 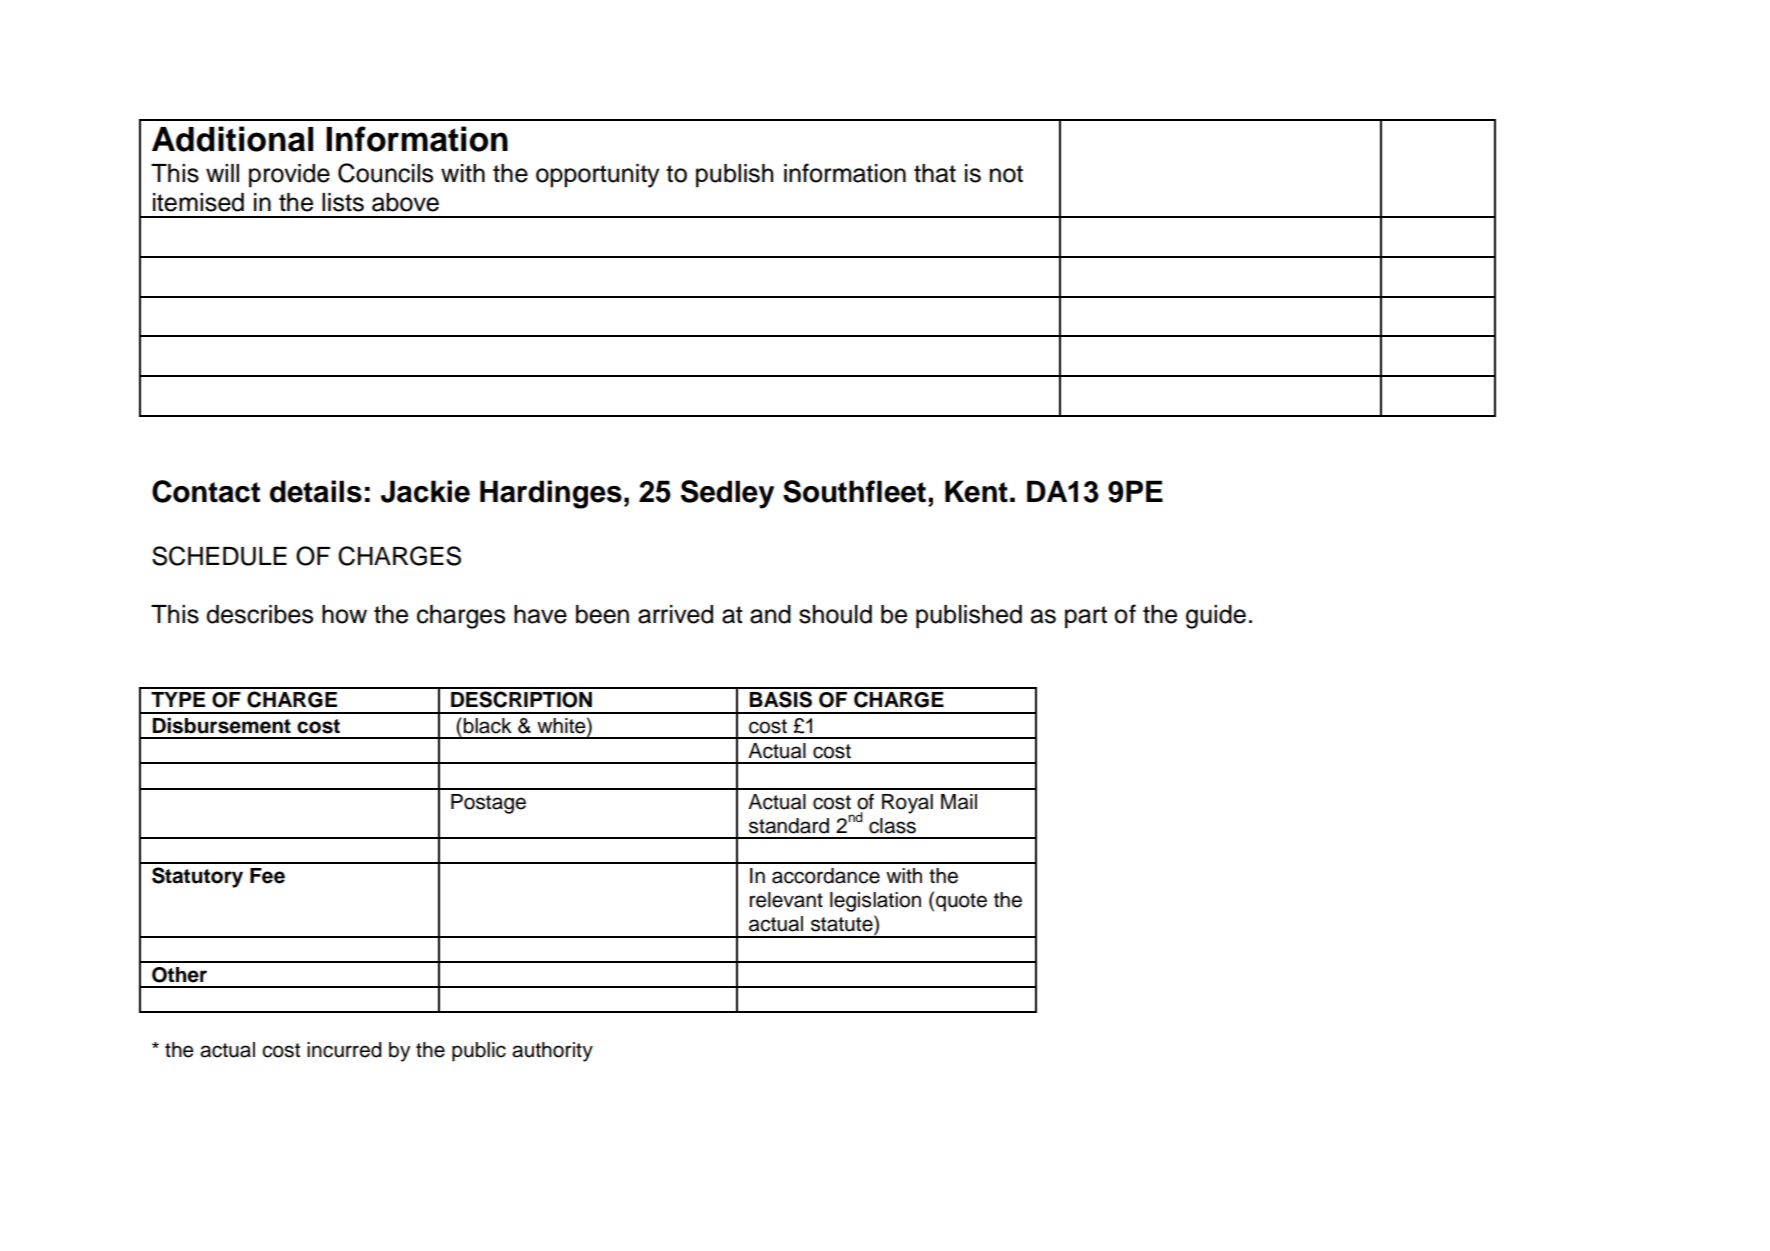 I want to click on Kent, so click(x=976, y=491).
